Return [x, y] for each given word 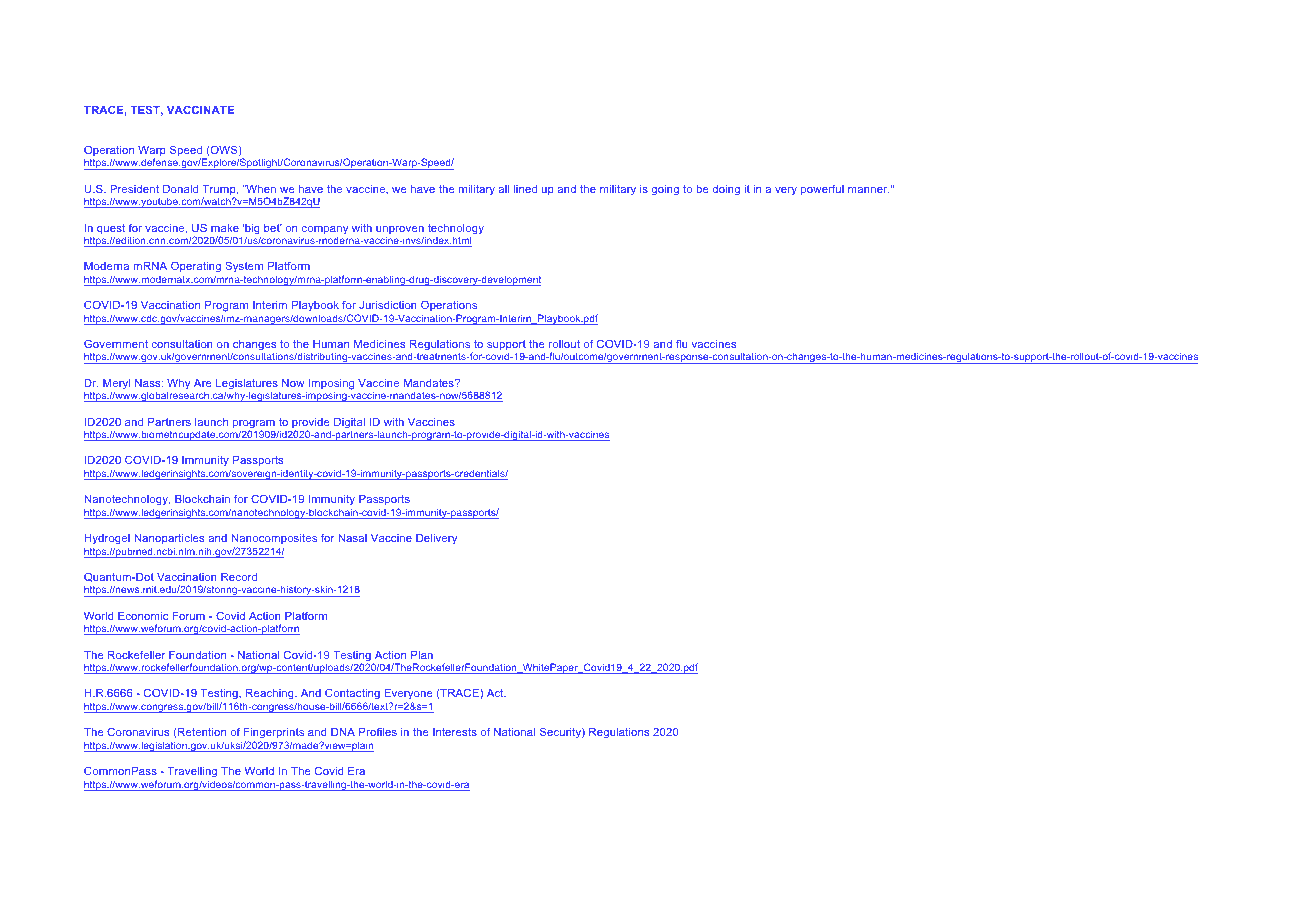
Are [203, 382]
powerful [822, 190]
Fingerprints [274, 734]
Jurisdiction [388, 304]
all [504, 189]
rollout [564, 343]
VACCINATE [200, 109]
